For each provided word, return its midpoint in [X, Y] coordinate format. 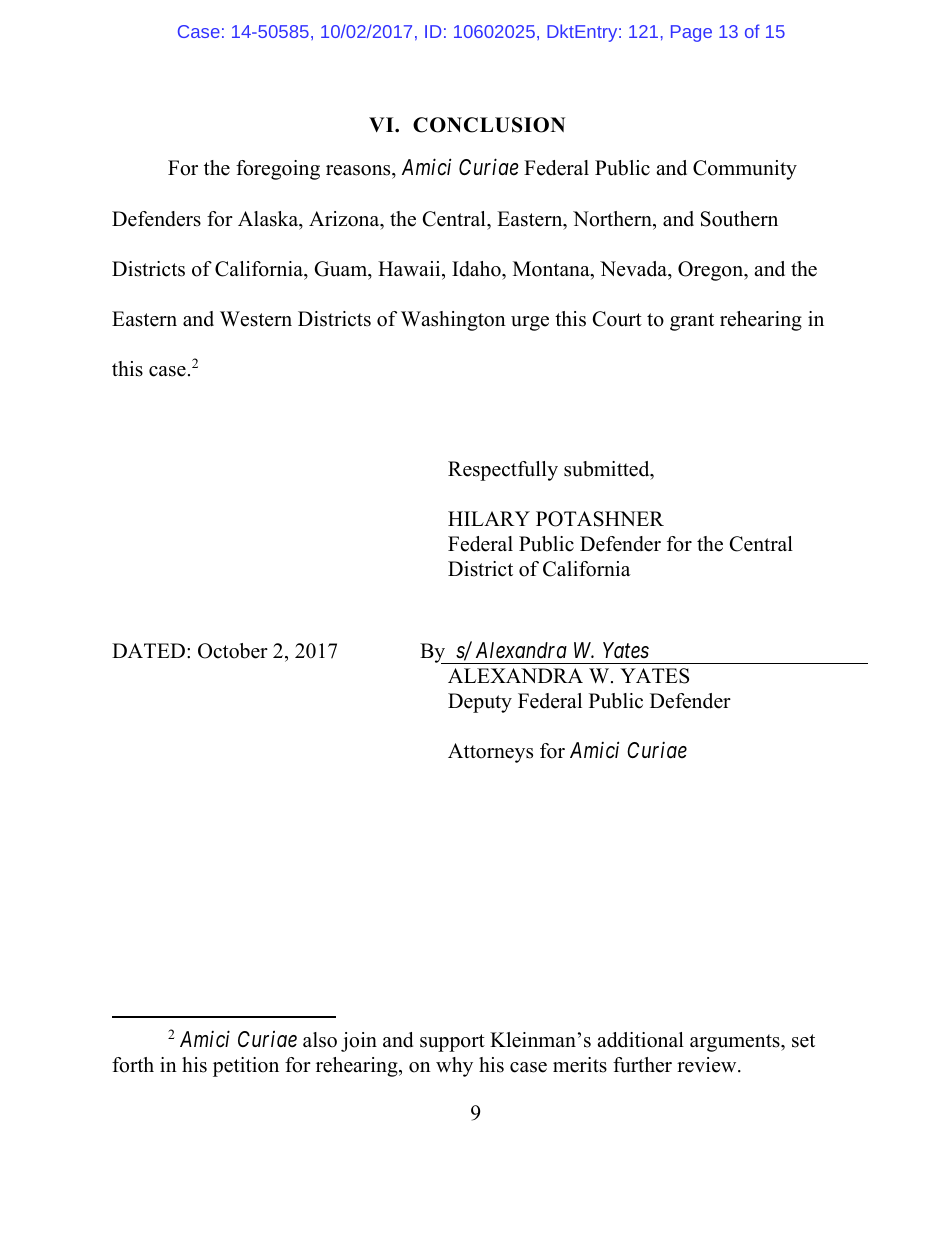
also [320, 1040]
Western [256, 319]
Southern [739, 219]
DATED [148, 650]
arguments [736, 1043]
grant [692, 322]
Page [691, 33]
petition [246, 1067]
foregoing [278, 170]
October [233, 651]
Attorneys [490, 753]
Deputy [480, 703]
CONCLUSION [489, 125]
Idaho [477, 269]
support [452, 1043]
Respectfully [503, 471]
